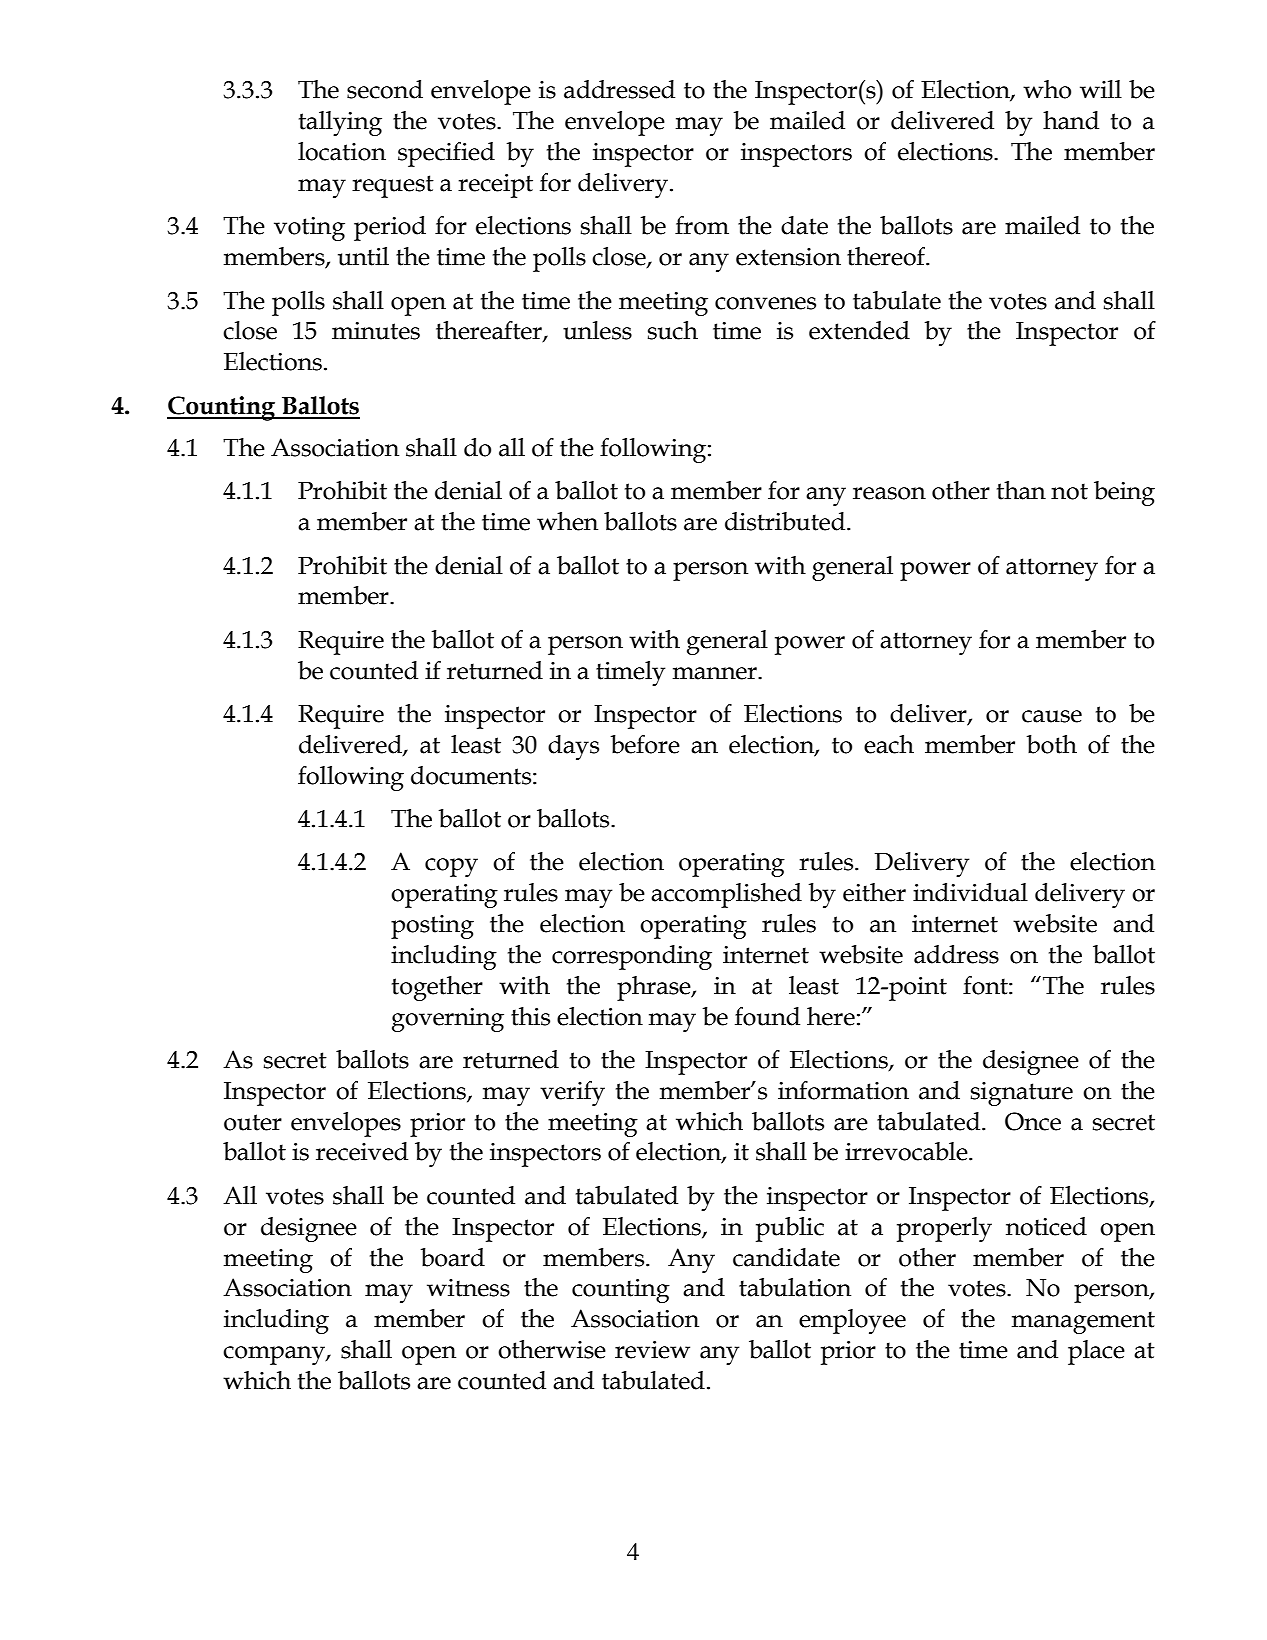  I want to click on from, so click(702, 225).
